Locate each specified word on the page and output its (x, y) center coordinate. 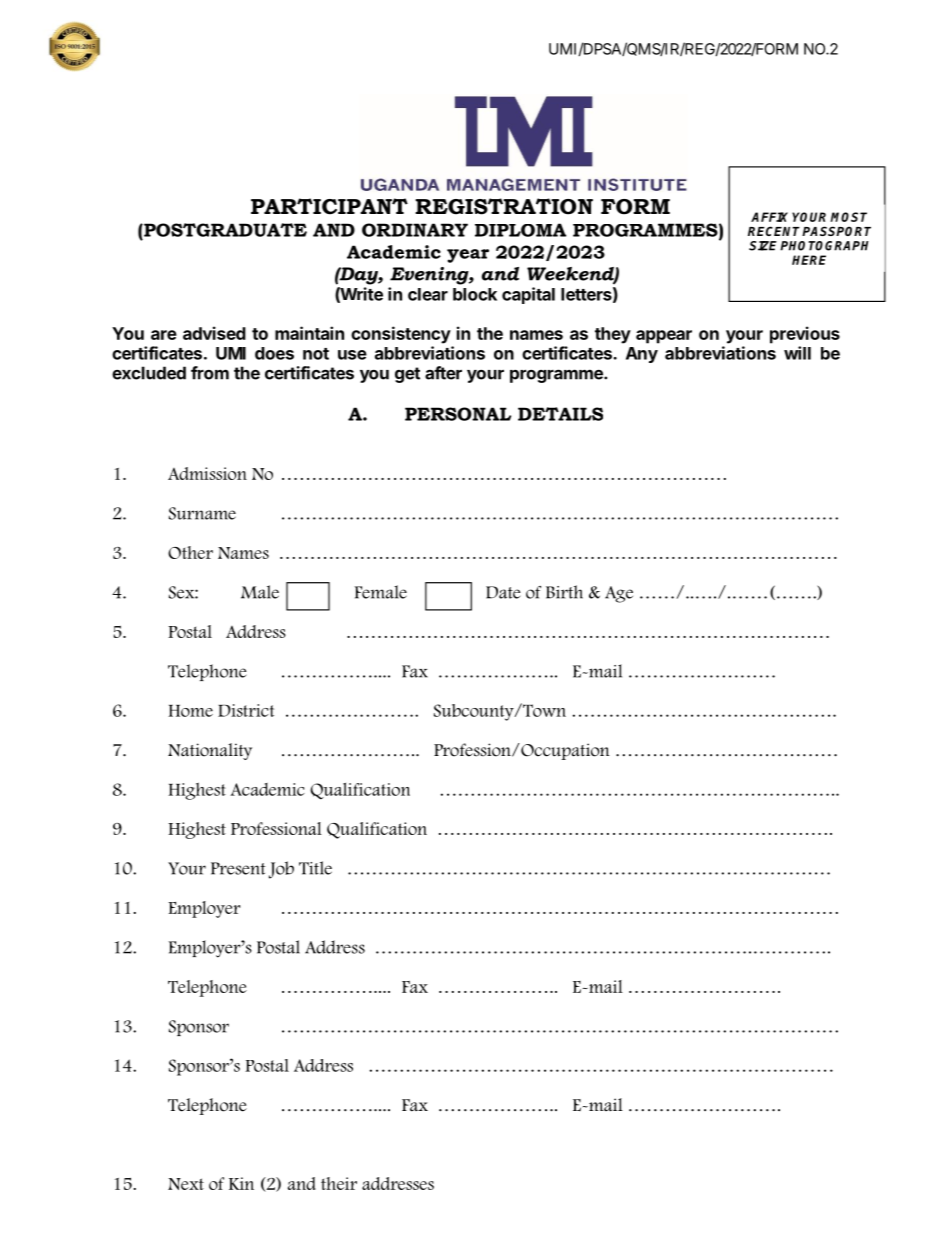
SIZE (763, 246)
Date (503, 592)
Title (315, 868)
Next (186, 1184)
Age (619, 594)
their (339, 1183)
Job (281, 870)
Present (238, 868)
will (797, 353)
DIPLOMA (520, 230)
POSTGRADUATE (224, 230)
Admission (207, 473)
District (246, 710)
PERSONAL (458, 414)
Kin (241, 1183)
